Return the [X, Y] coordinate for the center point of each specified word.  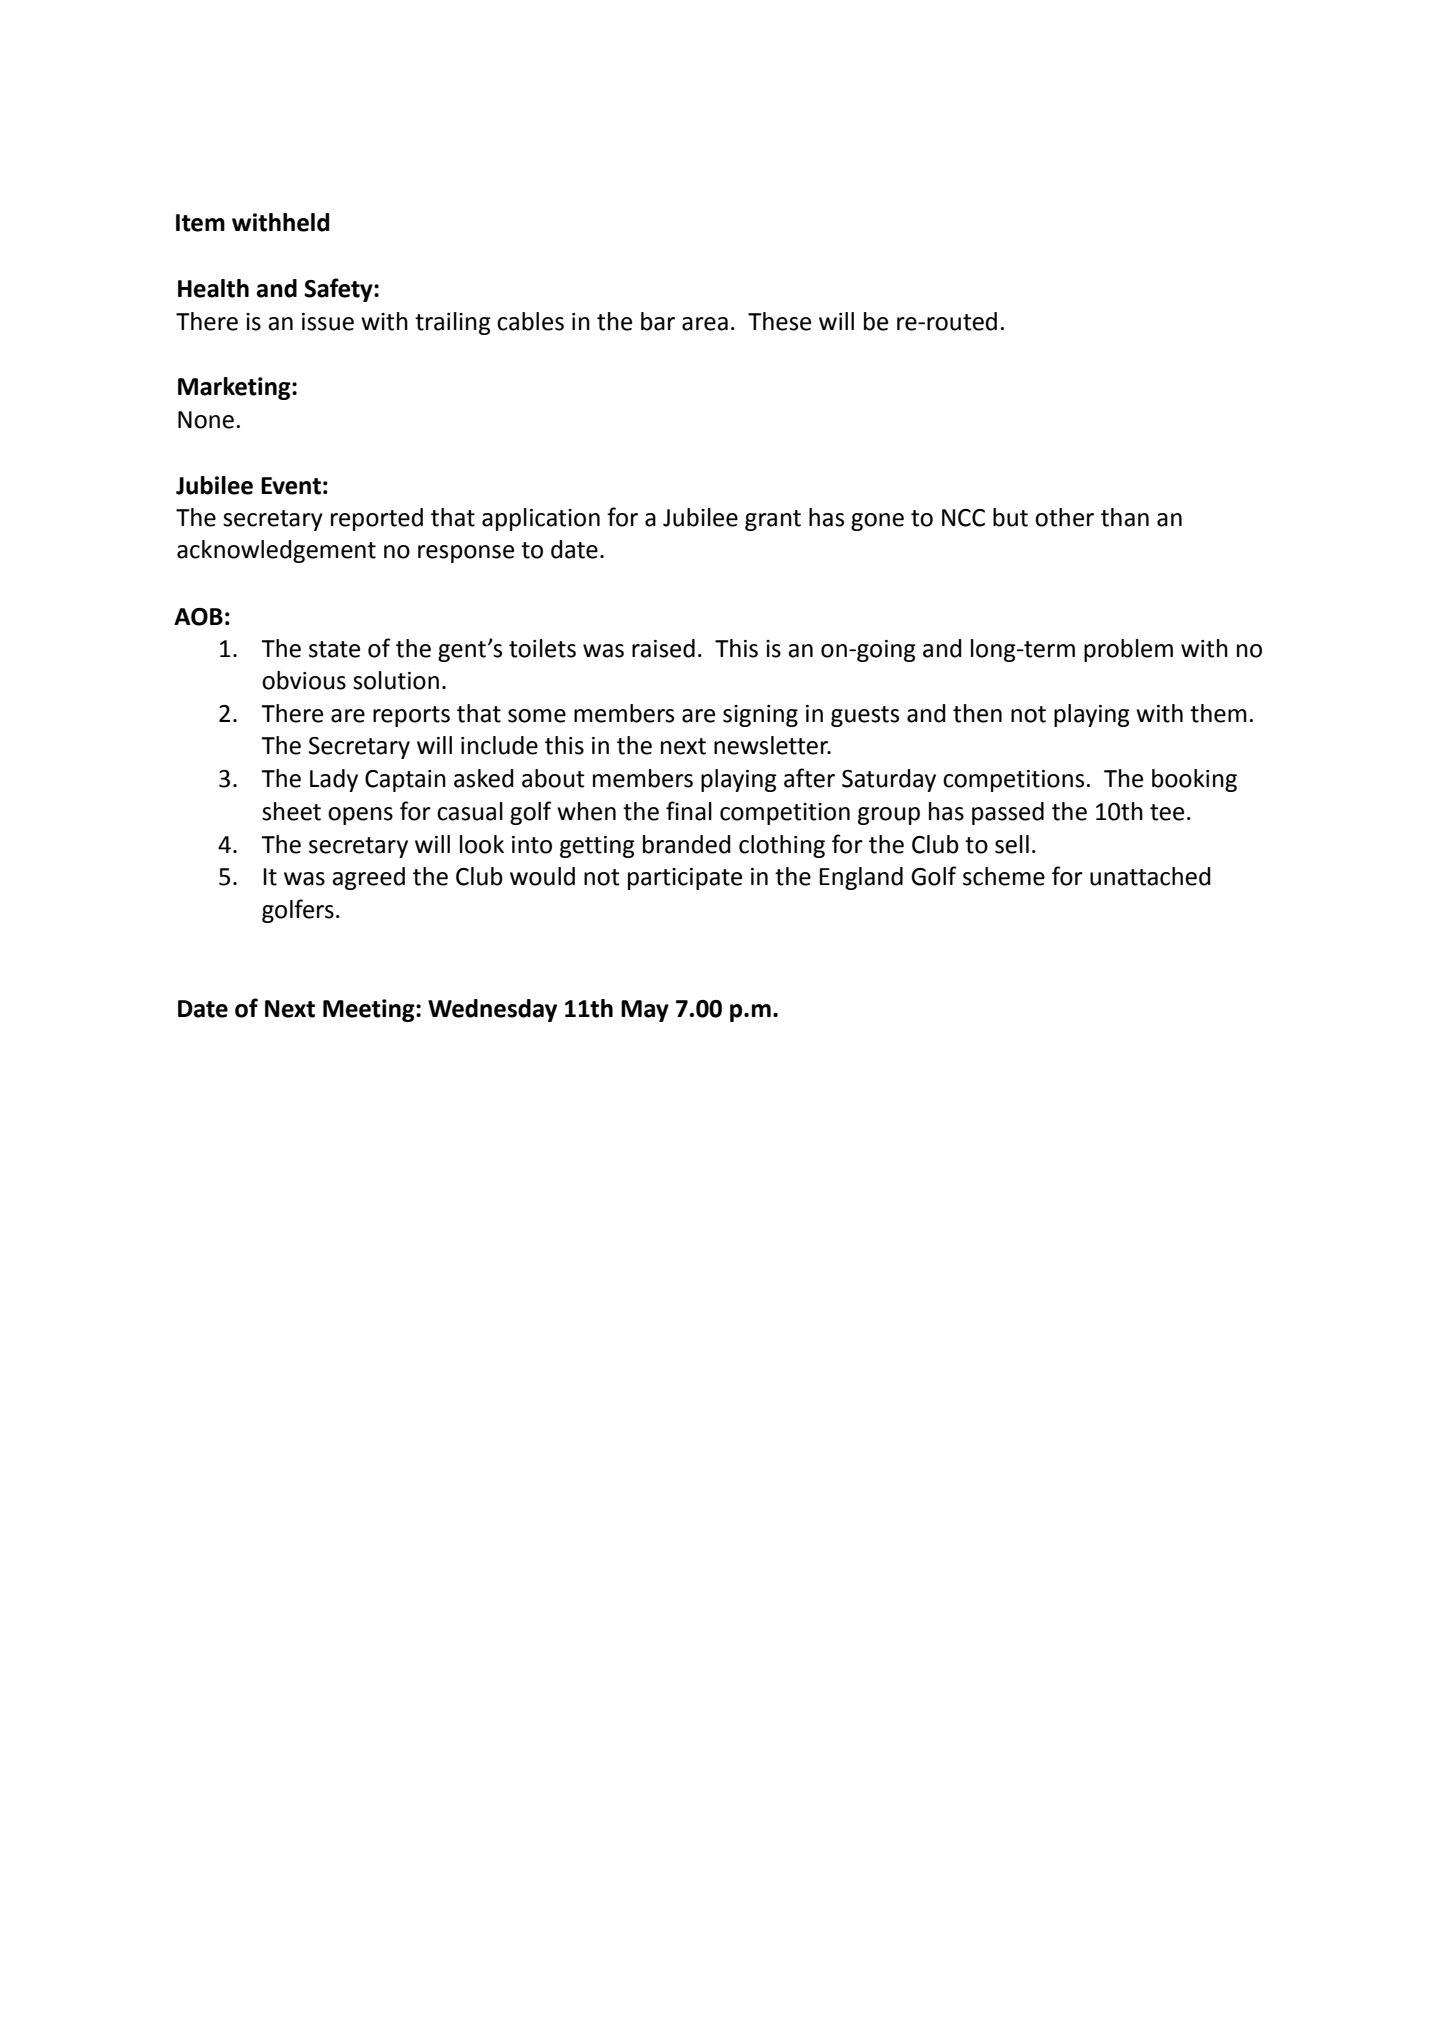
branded [687, 844]
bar [658, 321]
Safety [339, 290]
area [705, 324]
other [1064, 517]
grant [773, 520]
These [779, 321]
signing [760, 716]
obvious [304, 680]
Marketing [235, 388]
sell [1012, 844]
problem [1128, 650]
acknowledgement [276, 551]
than [1125, 517]
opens [360, 816]
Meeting [370, 1010]
